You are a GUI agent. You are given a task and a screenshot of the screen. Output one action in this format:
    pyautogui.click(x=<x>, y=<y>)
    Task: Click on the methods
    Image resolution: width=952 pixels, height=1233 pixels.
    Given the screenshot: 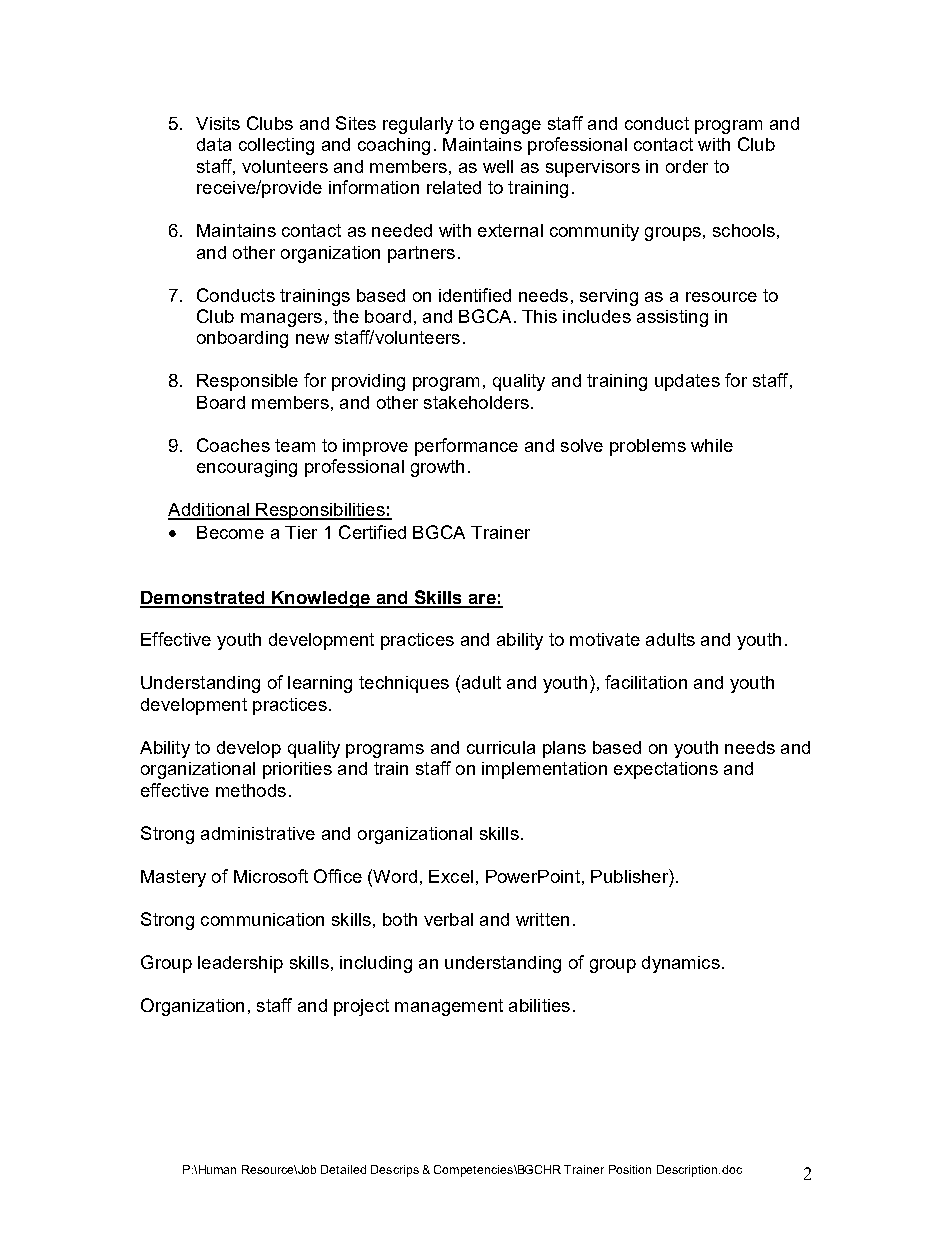 What is the action you would take?
    pyautogui.click(x=251, y=790)
